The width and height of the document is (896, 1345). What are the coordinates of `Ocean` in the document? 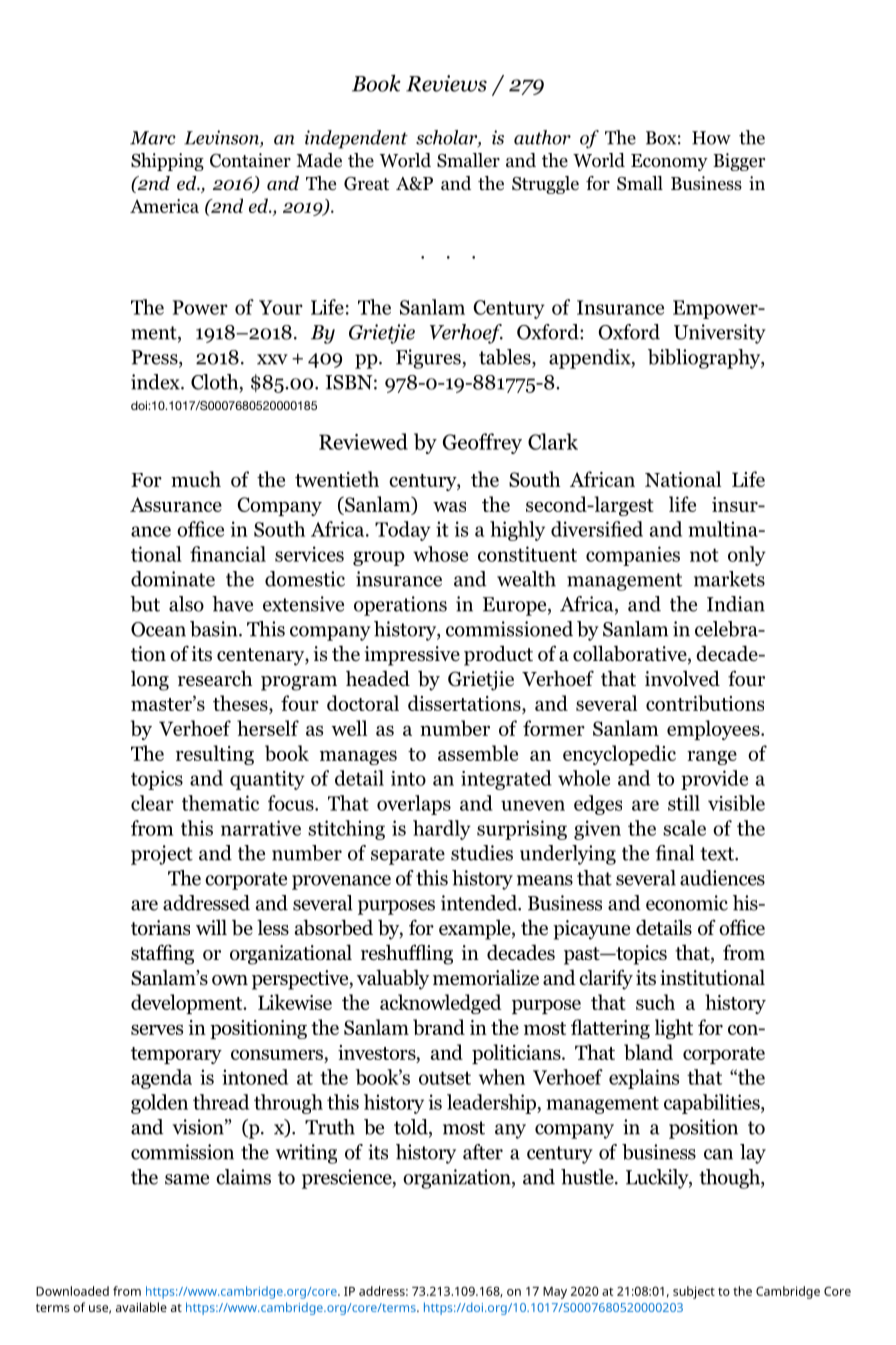 It's located at (158, 629).
